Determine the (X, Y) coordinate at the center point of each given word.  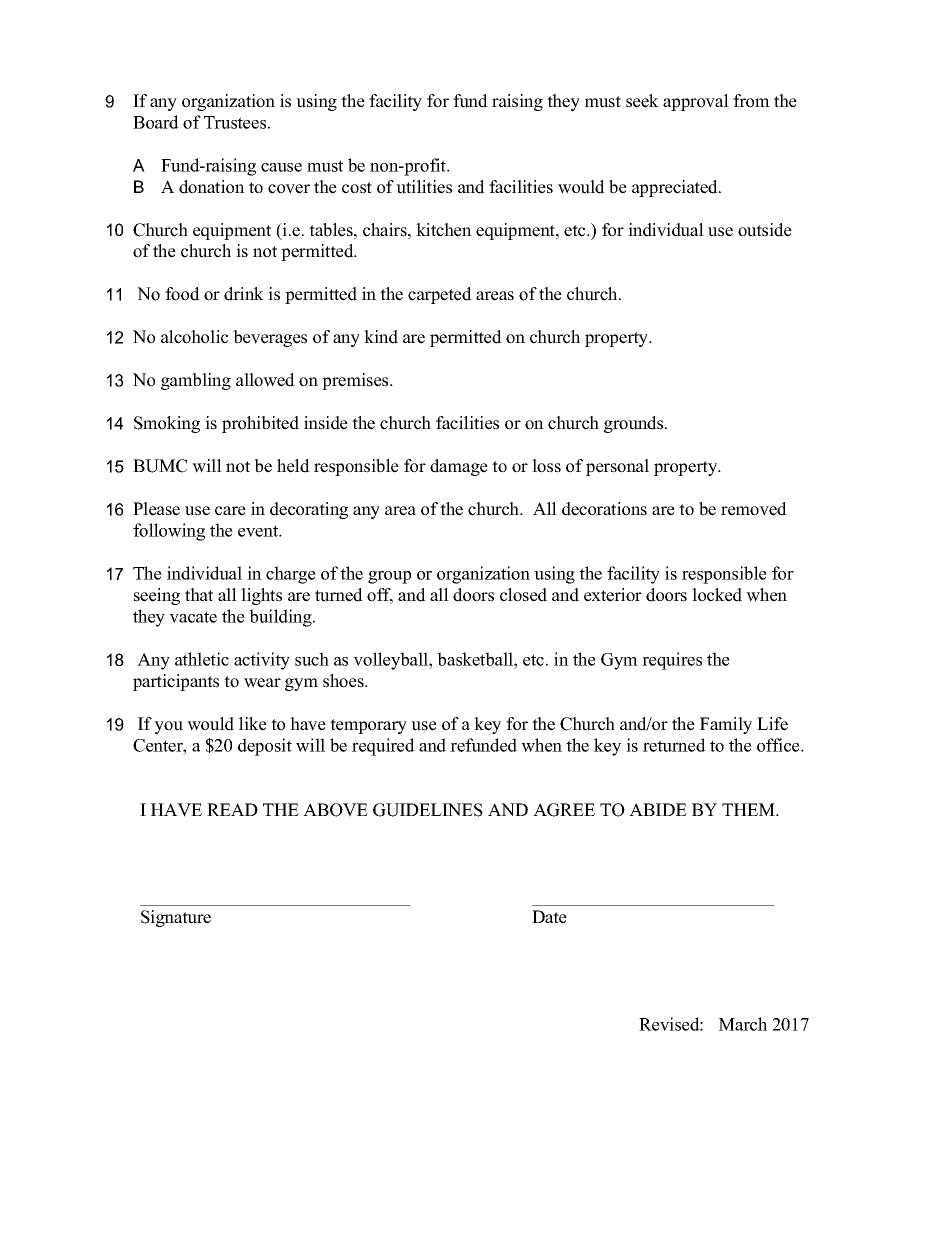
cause (281, 167)
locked (717, 595)
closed (523, 595)
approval (696, 102)
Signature (176, 918)
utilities (424, 187)
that (199, 594)
